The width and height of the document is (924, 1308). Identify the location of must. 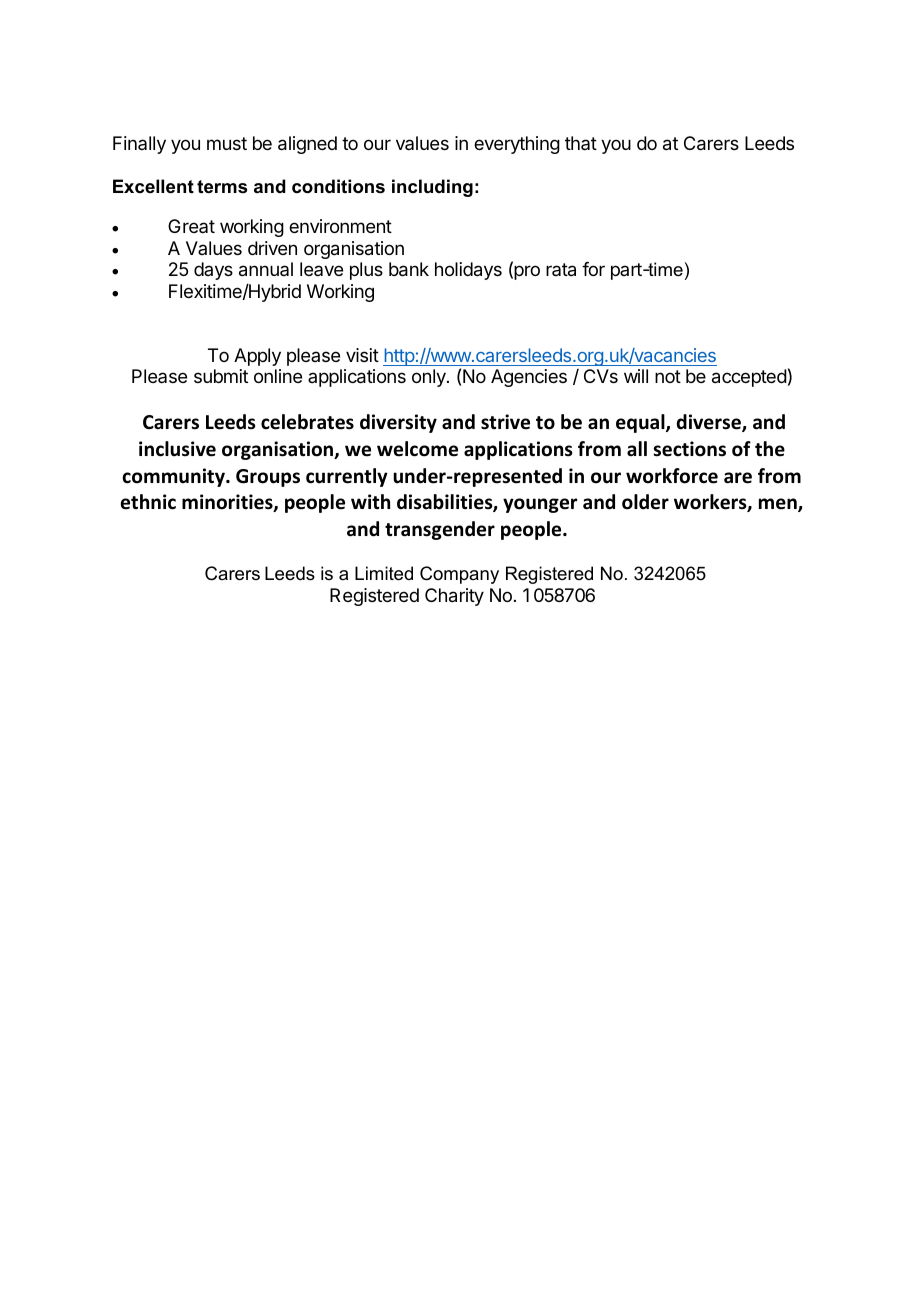
(227, 143).
